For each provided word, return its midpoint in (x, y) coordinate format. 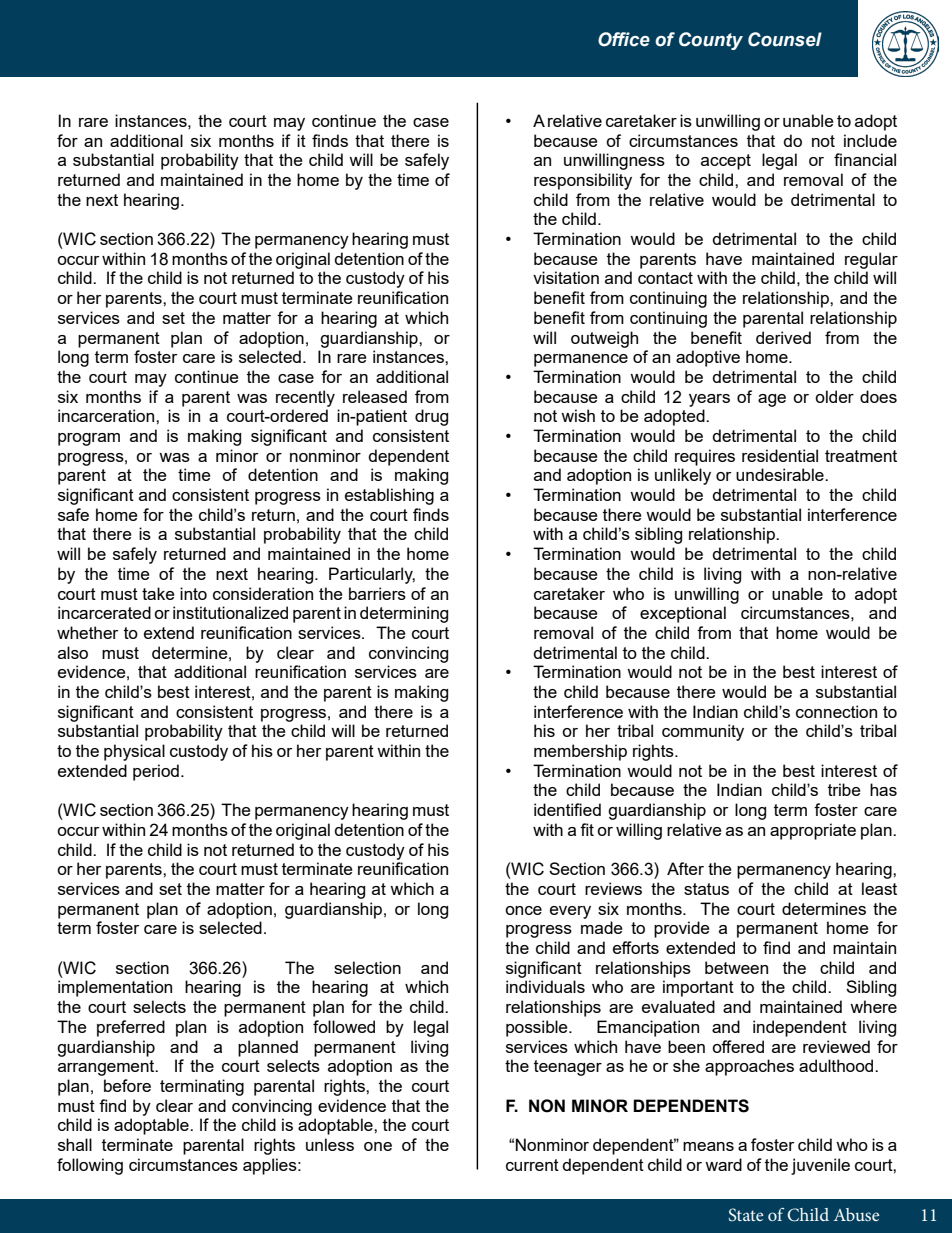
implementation (115, 988)
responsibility (583, 181)
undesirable (781, 474)
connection (836, 711)
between (736, 967)
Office (624, 39)
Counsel (785, 39)
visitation (566, 277)
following (90, 1166)
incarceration (107, 415)
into (193, 593)
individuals (545, 986)
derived (783, 337)
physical (134, 752)
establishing (389, 496)
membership (580, 752)
